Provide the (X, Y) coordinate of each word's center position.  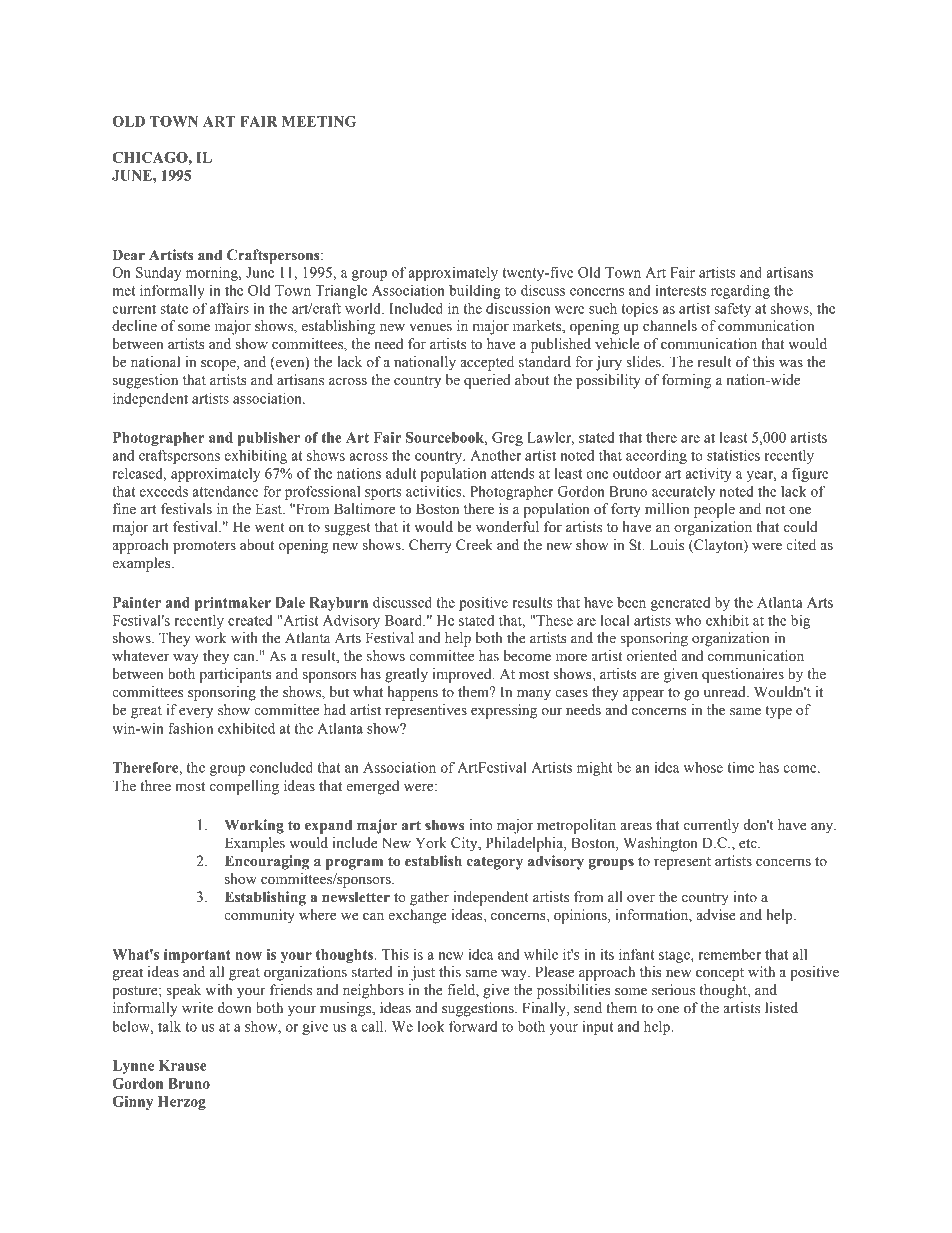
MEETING (319, 121)
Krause (182, 1065)
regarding (740, 291)
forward (473, 1026)
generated (680, 604)
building (475, 291)
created (250, 620)
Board (405, 620)
